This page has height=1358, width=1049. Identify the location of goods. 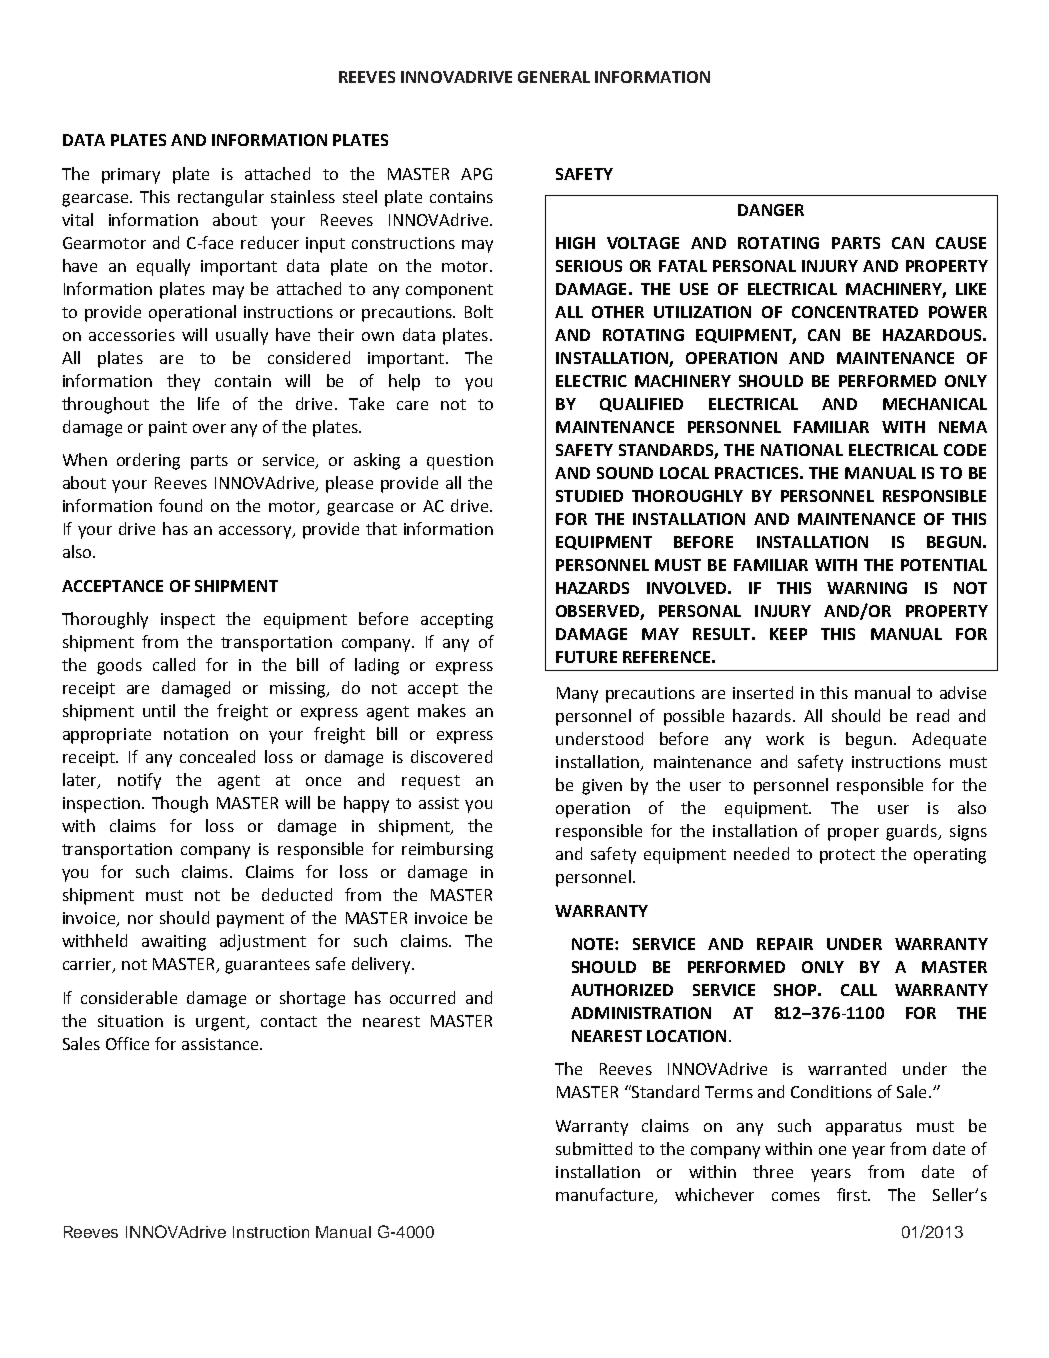
(119, 666).
